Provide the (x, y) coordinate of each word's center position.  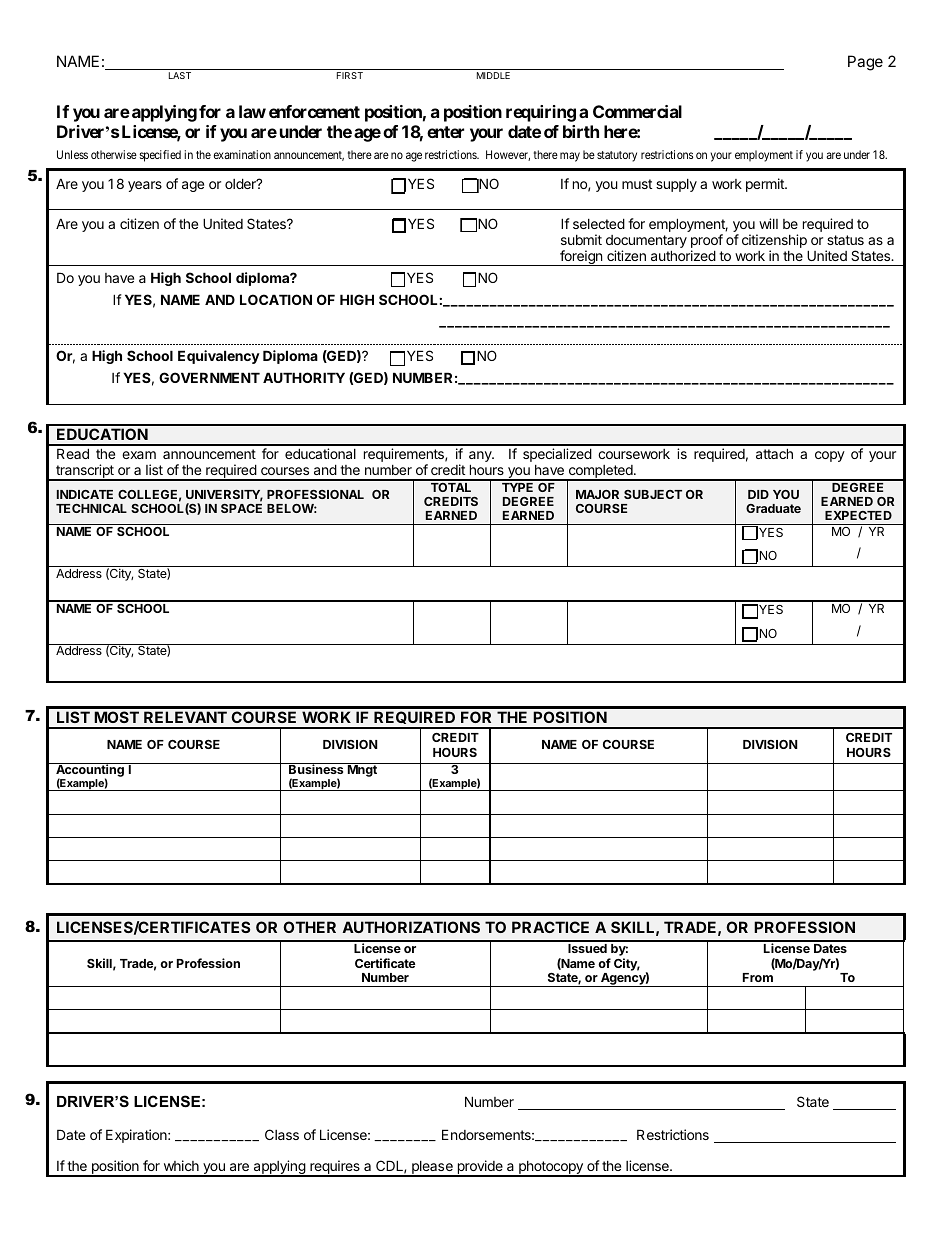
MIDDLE (493, 75)
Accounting (90, 771)
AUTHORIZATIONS (411, 927)
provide (480, 1168)
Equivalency (219, 357)
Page (865, 63)
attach (774, 453)
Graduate (773, 508)
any (481, 458)
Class (282, 1134)
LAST (180, 75)
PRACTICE (550, 927)
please (432, 1169)
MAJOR (597, 494)
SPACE (241, 508)
